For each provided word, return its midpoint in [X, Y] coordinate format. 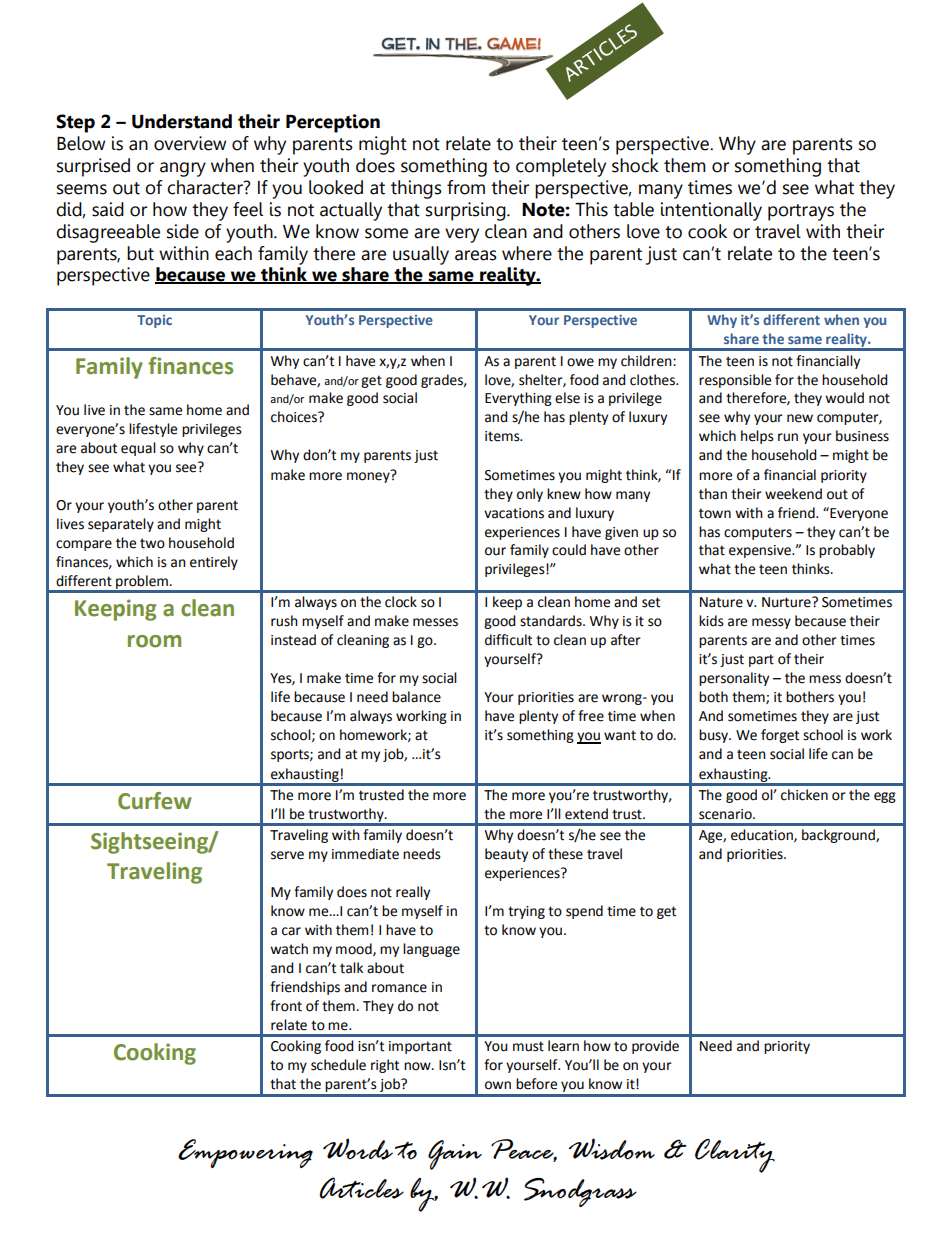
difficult [508, 640]
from [466, 187]
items [503, 436]
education [763, 835]
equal [138, 449]
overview [190, 143]
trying [526, 912]
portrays [801, 212]
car [291, 931]
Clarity [735, 1156]
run [788, 437]
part [761, 660]
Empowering [245, 1153]
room [154, 641]
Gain [455, 1155]
